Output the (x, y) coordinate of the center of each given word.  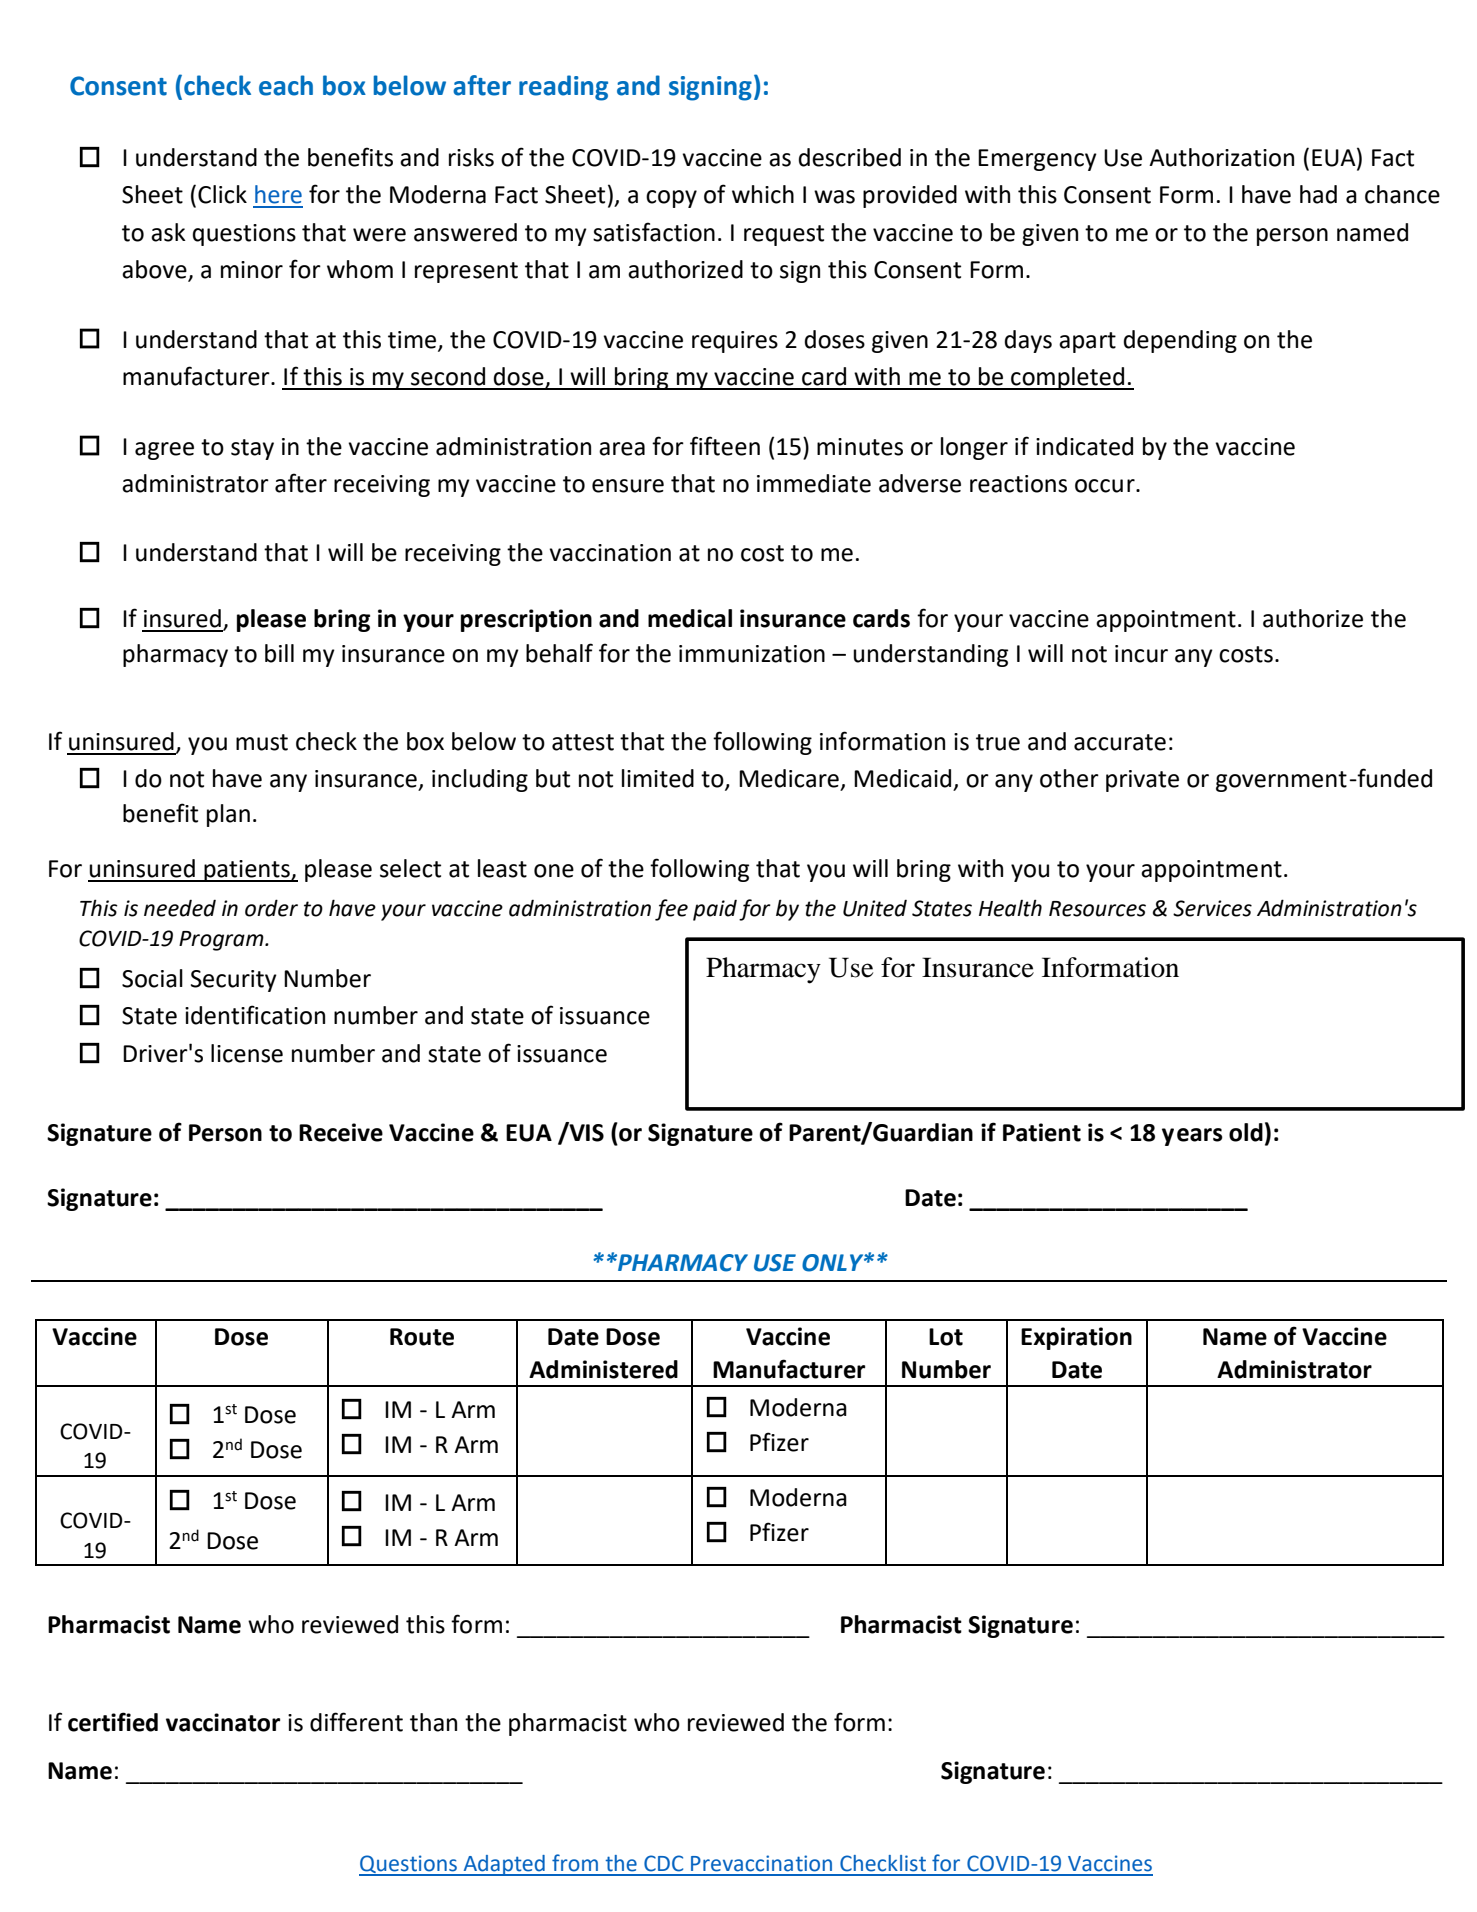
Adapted (504, 1865)
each (286, 85)
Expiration (1076, 1338)
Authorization (1221, 157)
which (763, 194)
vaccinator (223, 1722)
